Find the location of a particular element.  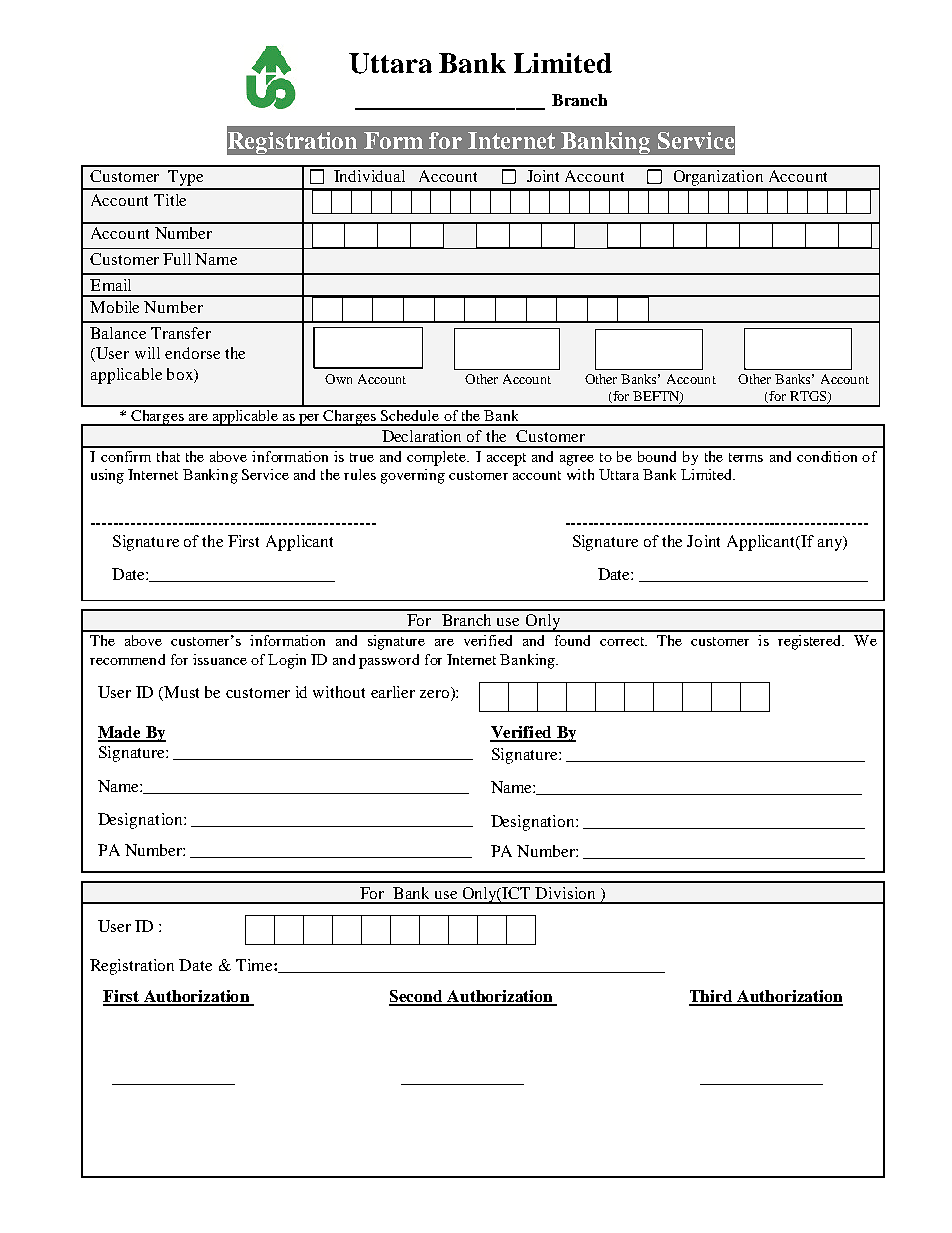

Second is located at coordinates (417, 997).
